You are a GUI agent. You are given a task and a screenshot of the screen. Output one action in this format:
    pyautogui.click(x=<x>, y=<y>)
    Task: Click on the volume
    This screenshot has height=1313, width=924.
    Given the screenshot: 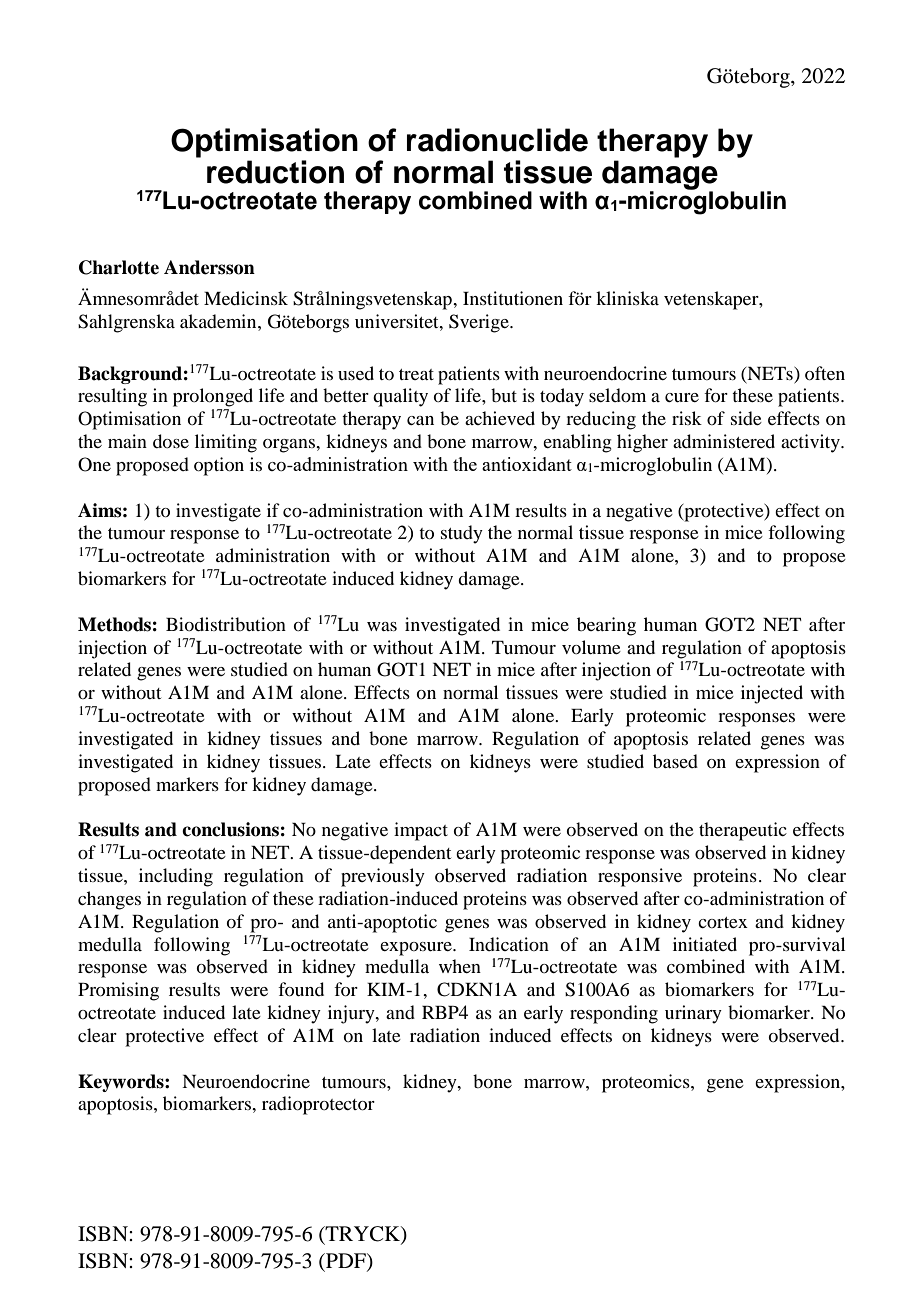 What is the action you would take?
    pyautogui.click(x=591, y=647)
